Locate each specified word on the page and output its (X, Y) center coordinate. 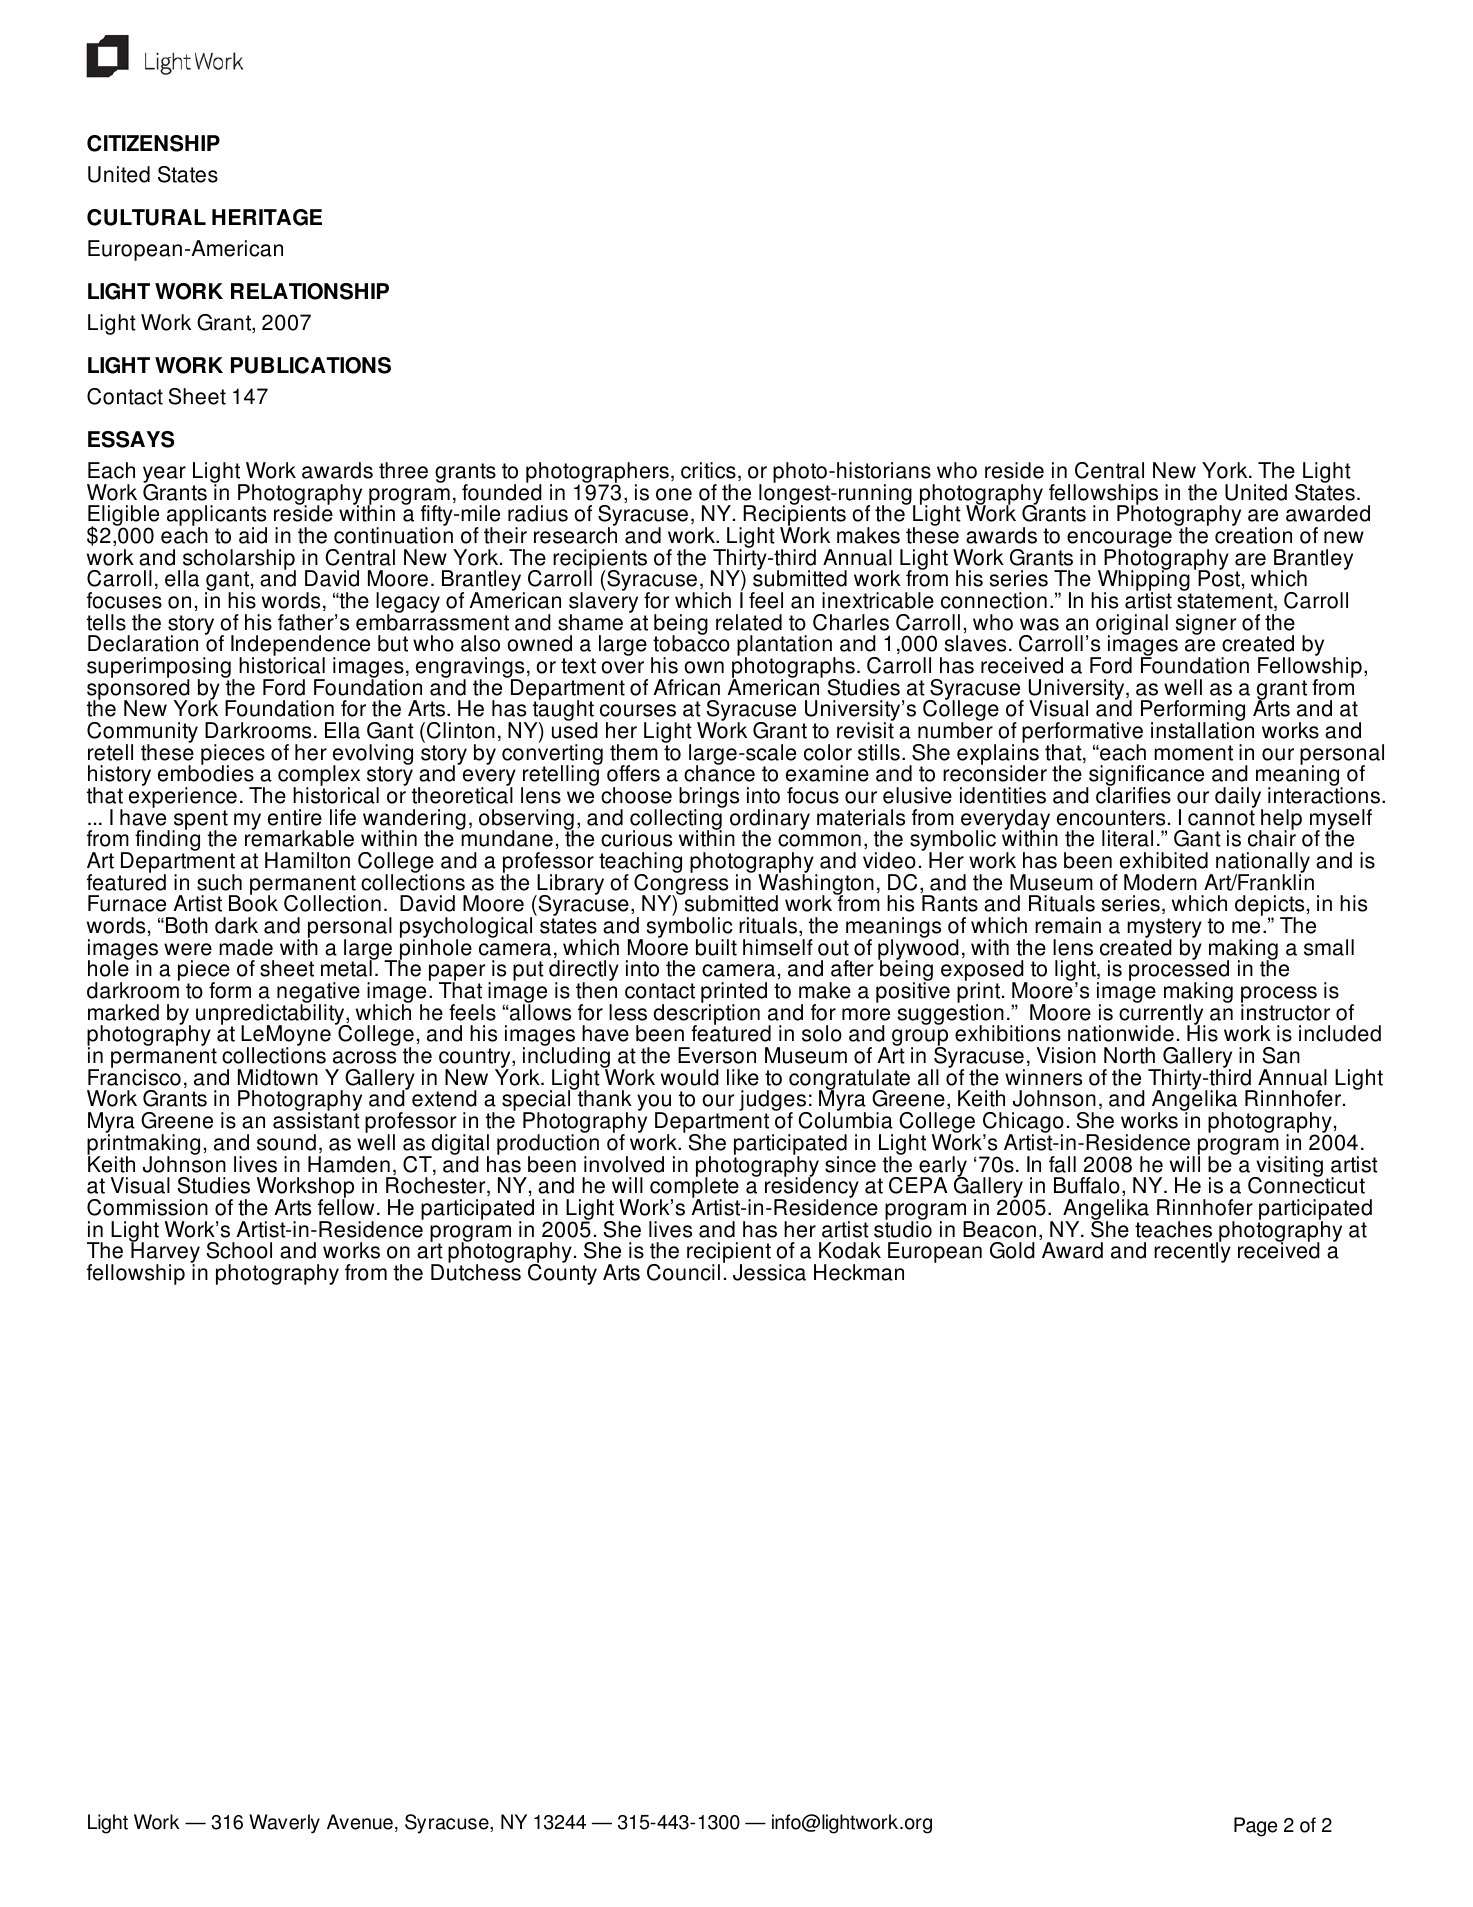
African (686, 687)
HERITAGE (267, 217)
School (239, 1250)
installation (1202, 729)
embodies (206, 772)
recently (1192, 1251)
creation (1253, 534)
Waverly (284, 1824)
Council (683, 1272)
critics (708, 470)
